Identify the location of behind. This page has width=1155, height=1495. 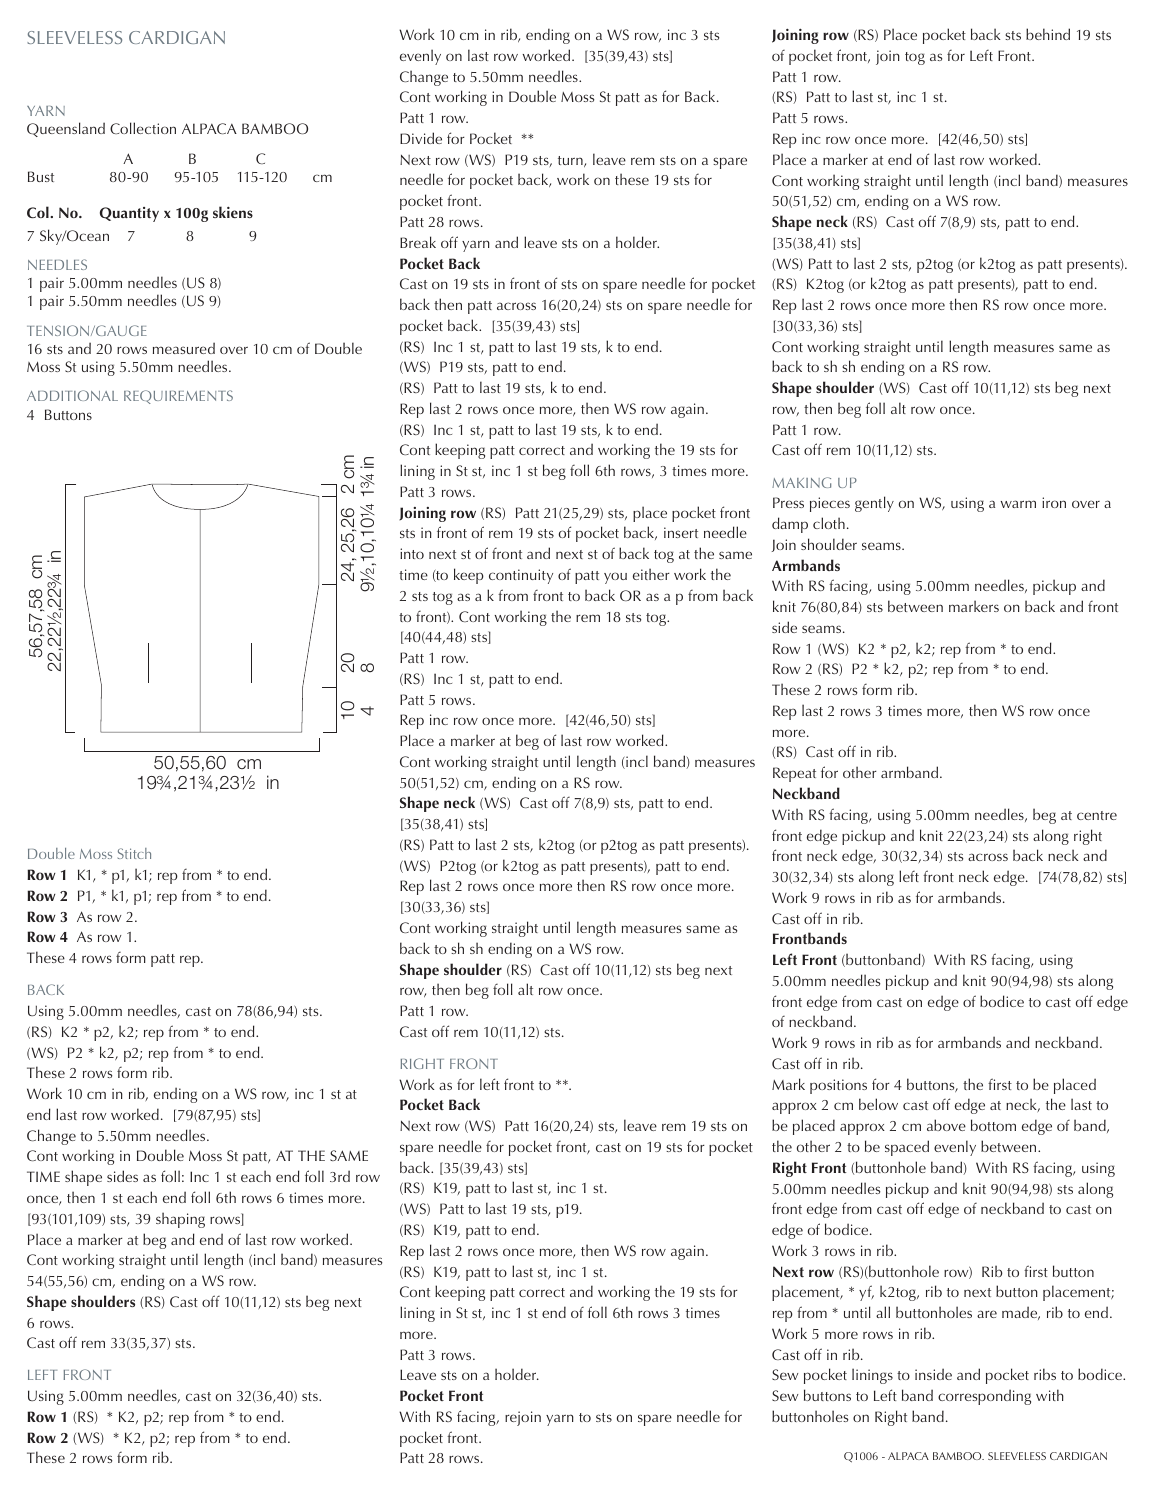
(1048, 34).
